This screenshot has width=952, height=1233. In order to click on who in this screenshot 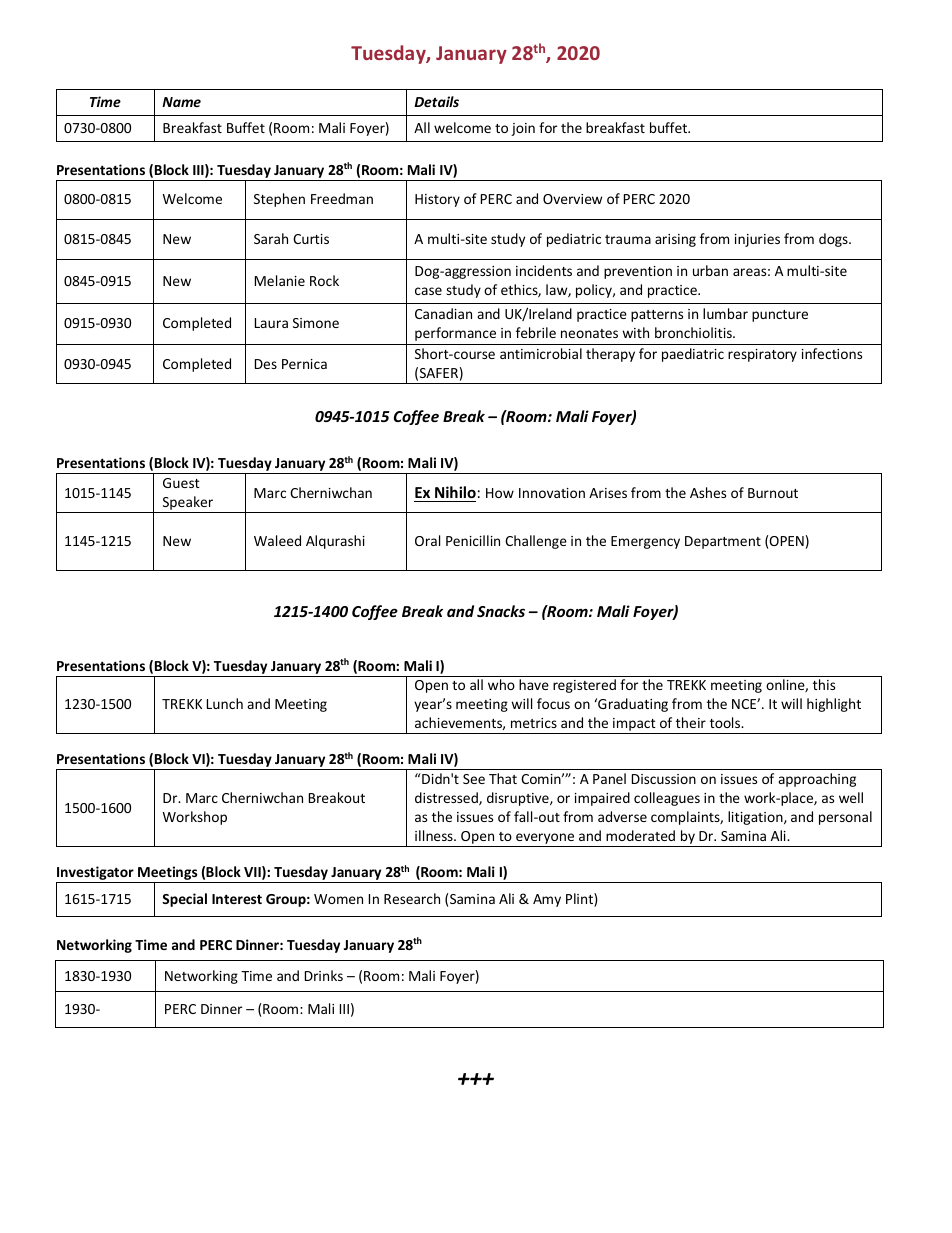, I will do `click(501, 684)`.
